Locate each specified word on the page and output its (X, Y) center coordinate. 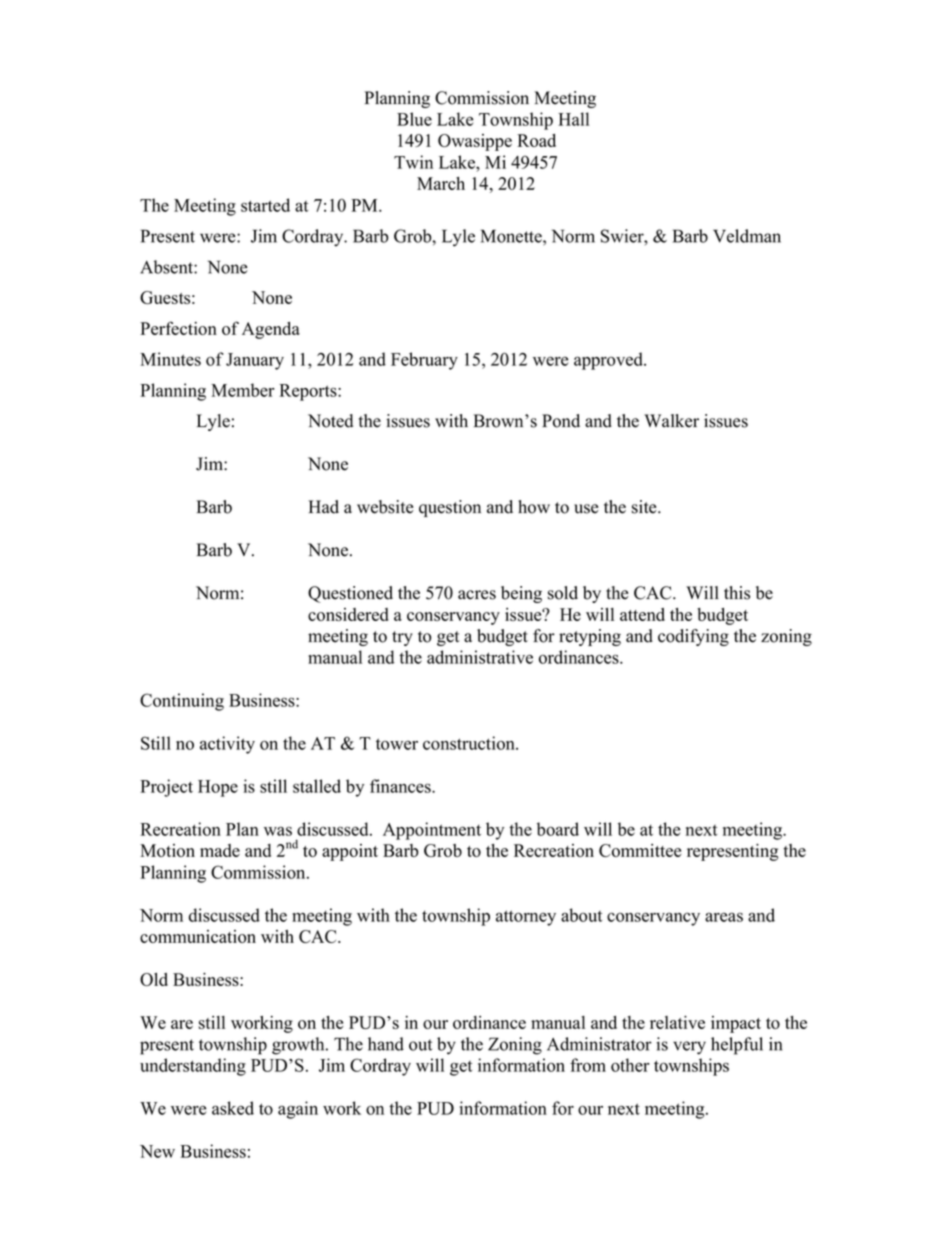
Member (243, 390)
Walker (671, 421)
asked (233, 1108)
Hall (573, 119)
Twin (413, 162)
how (534, 507)
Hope (218, 788)
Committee (640, 850)
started (265, 205)
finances (401, 786)
